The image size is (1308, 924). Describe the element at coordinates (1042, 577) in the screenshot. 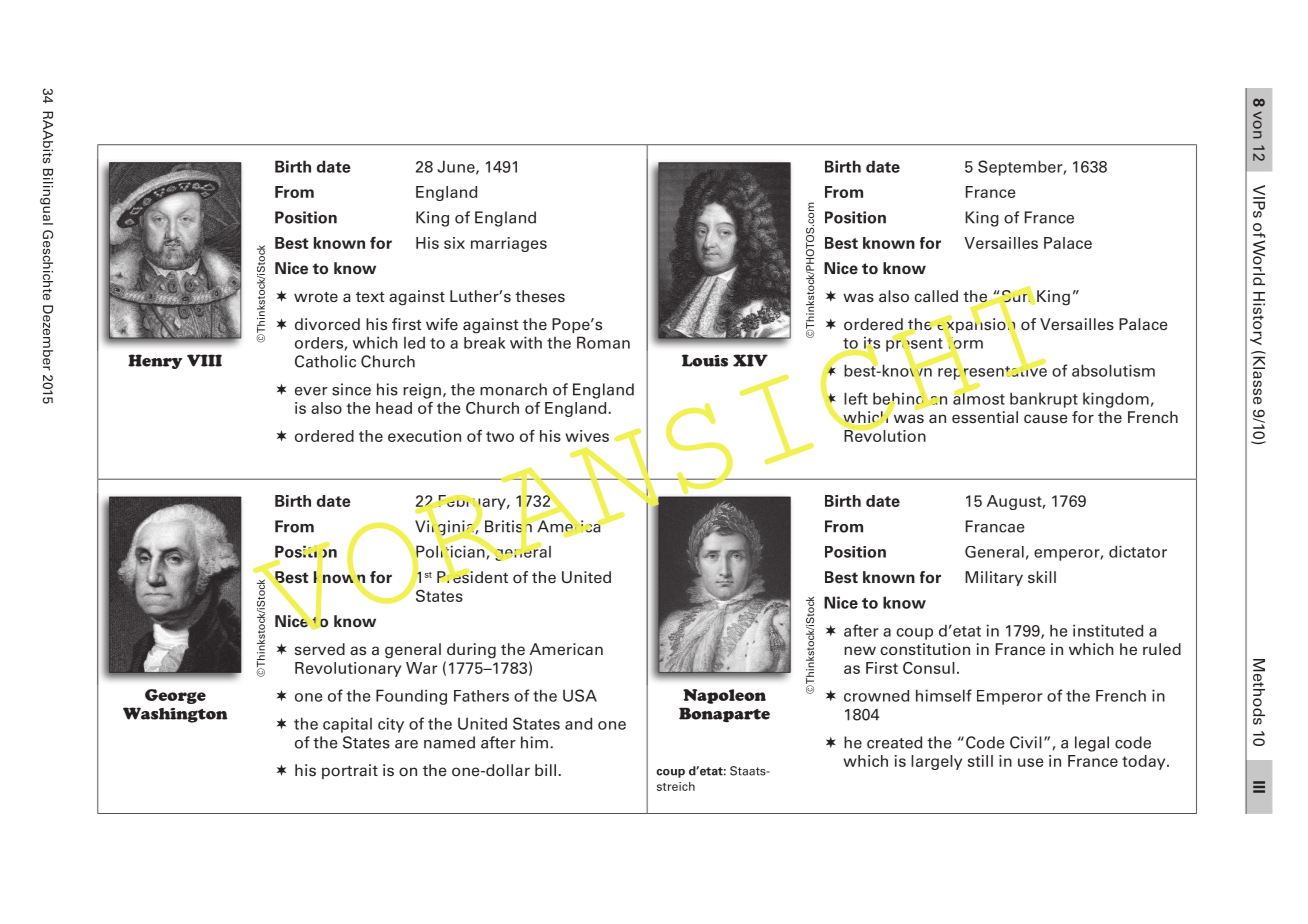

I see `skill` at that location.
